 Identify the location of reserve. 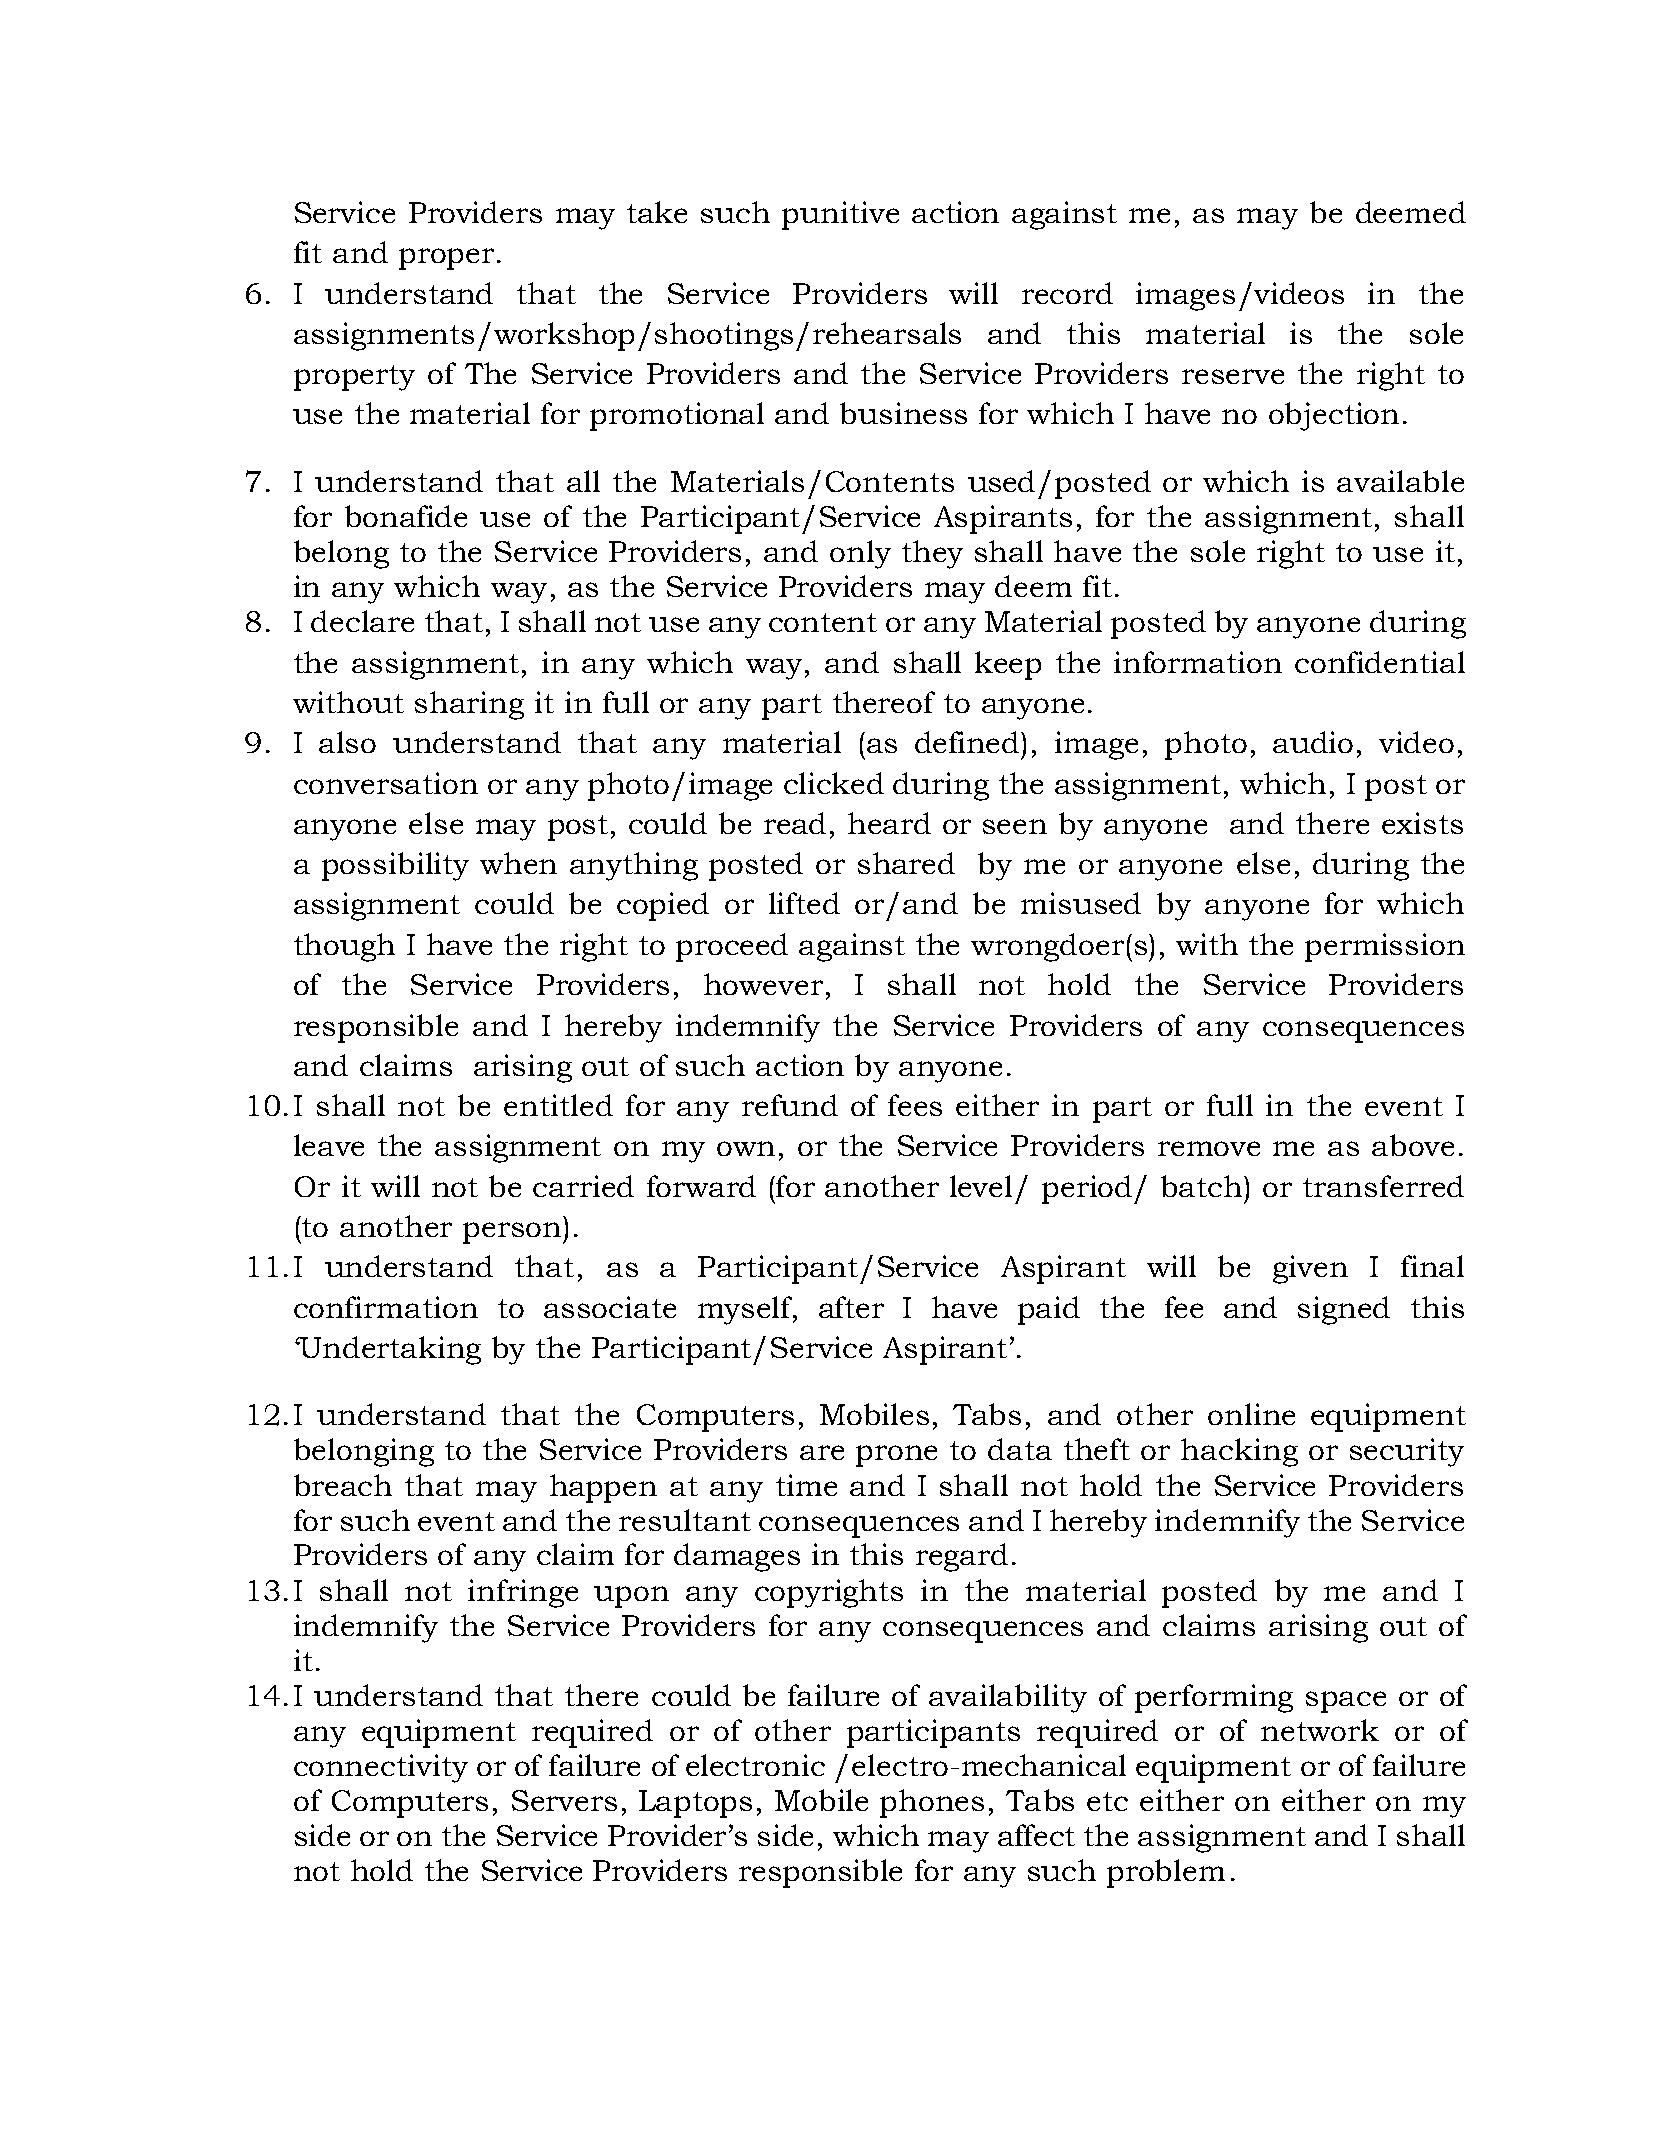
(1233, 376).
